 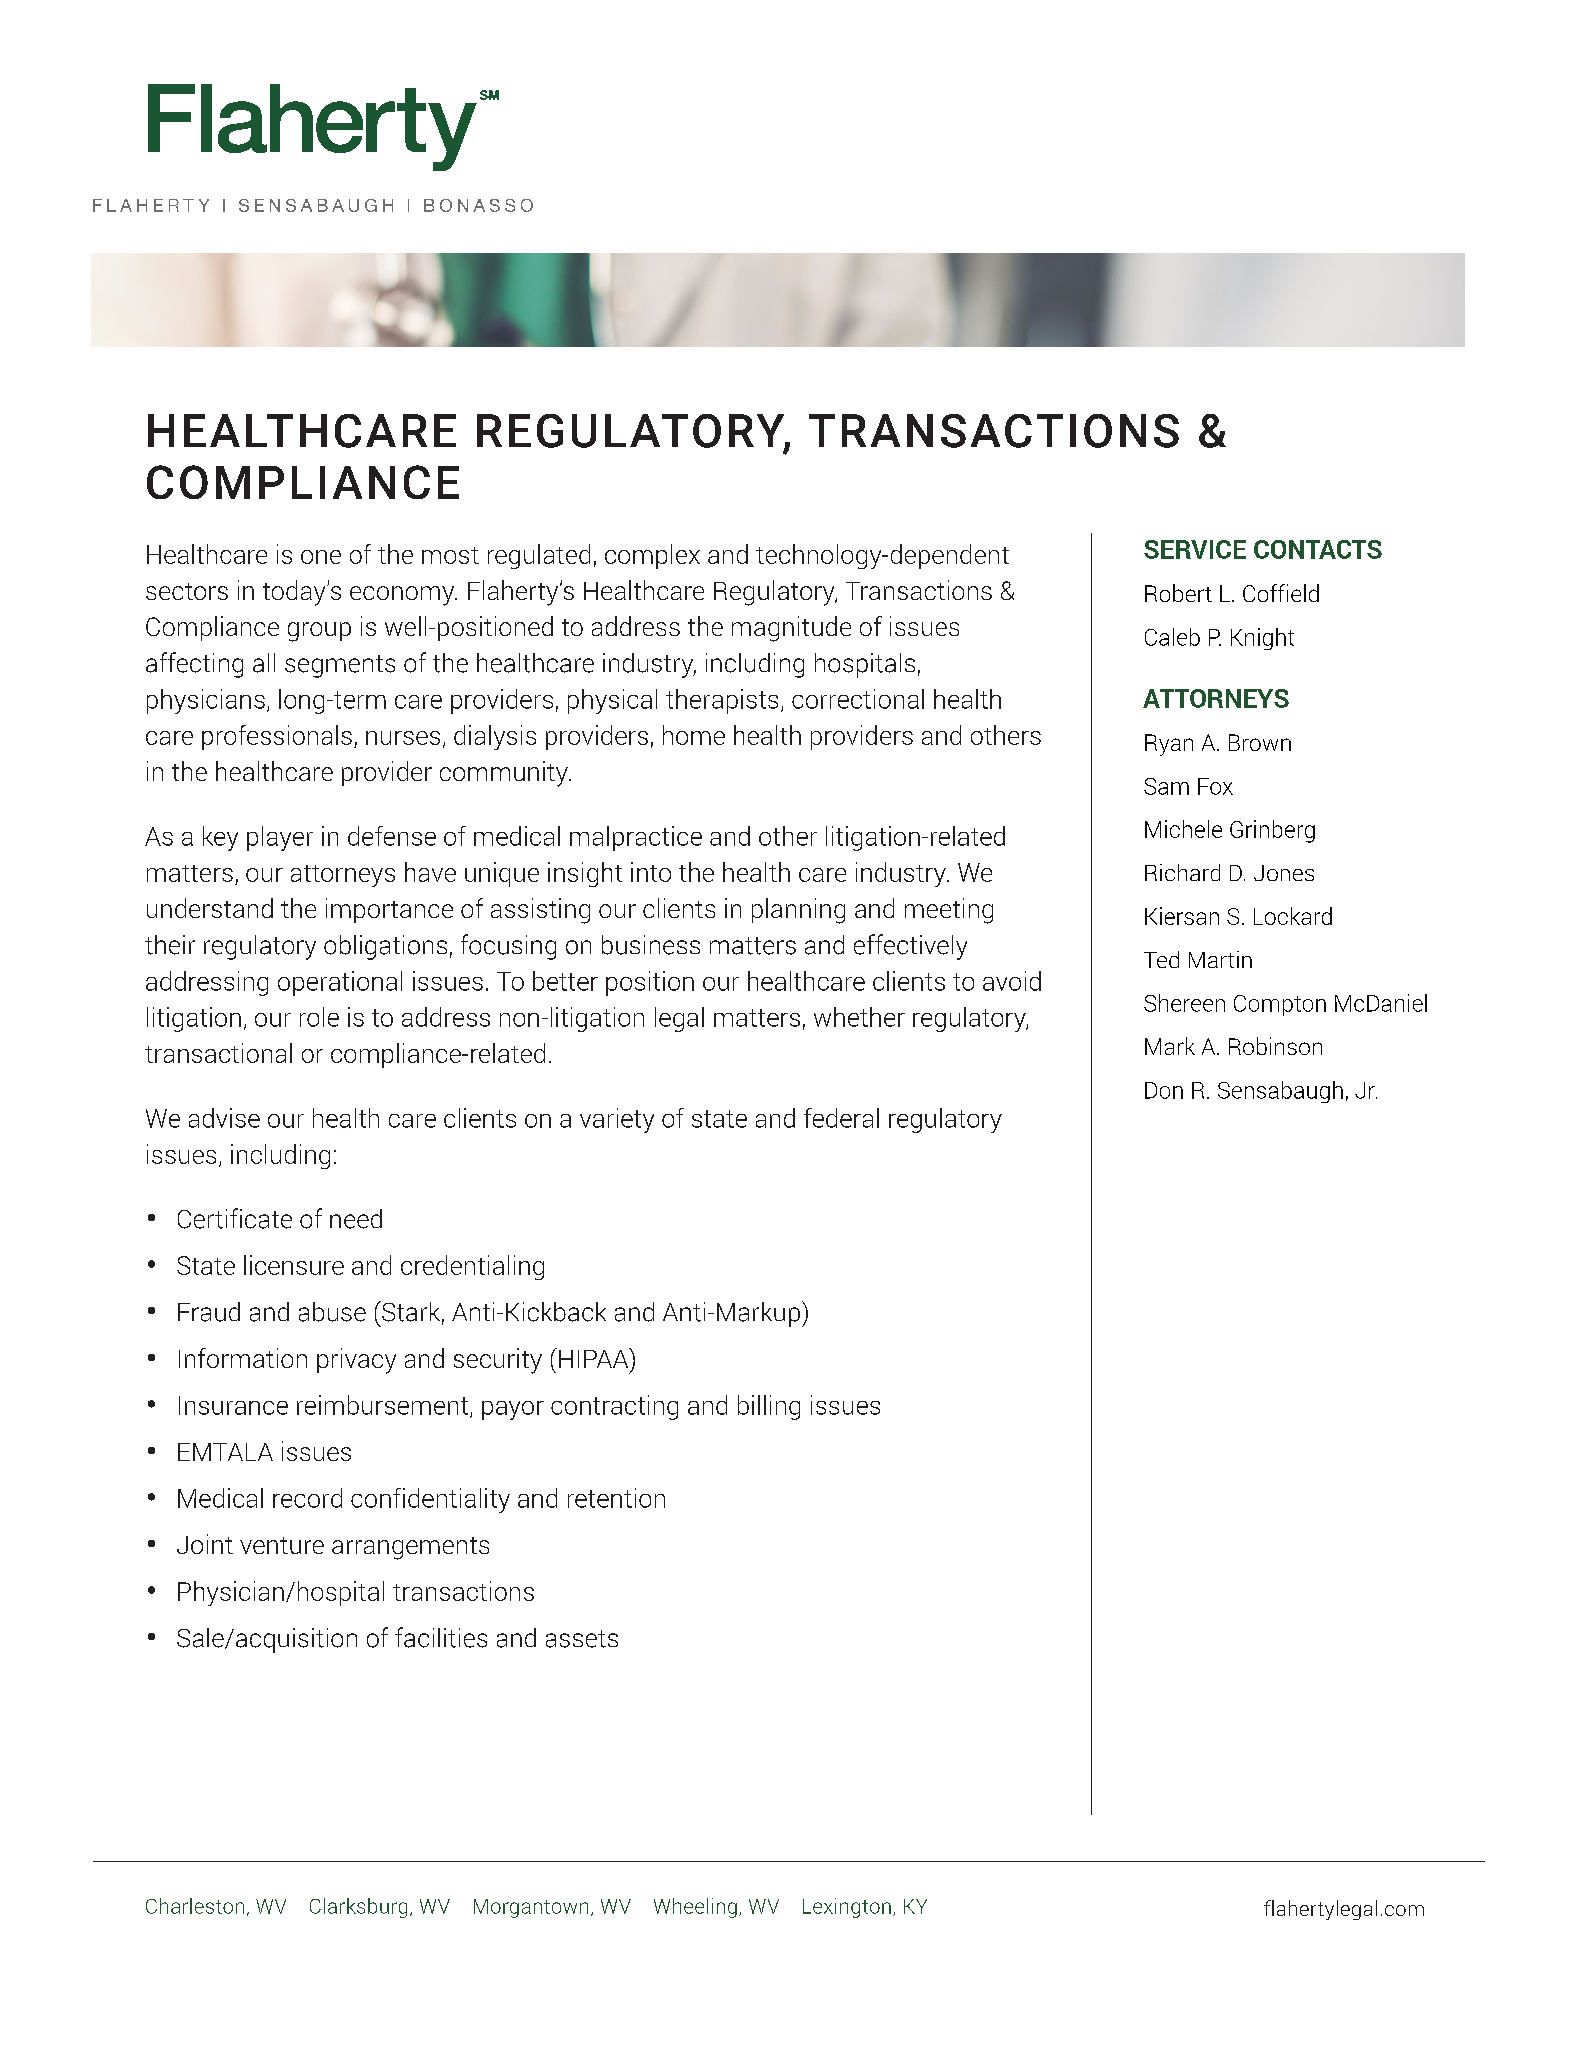 I want to click on Don, so click(x=1164, y=1090).
